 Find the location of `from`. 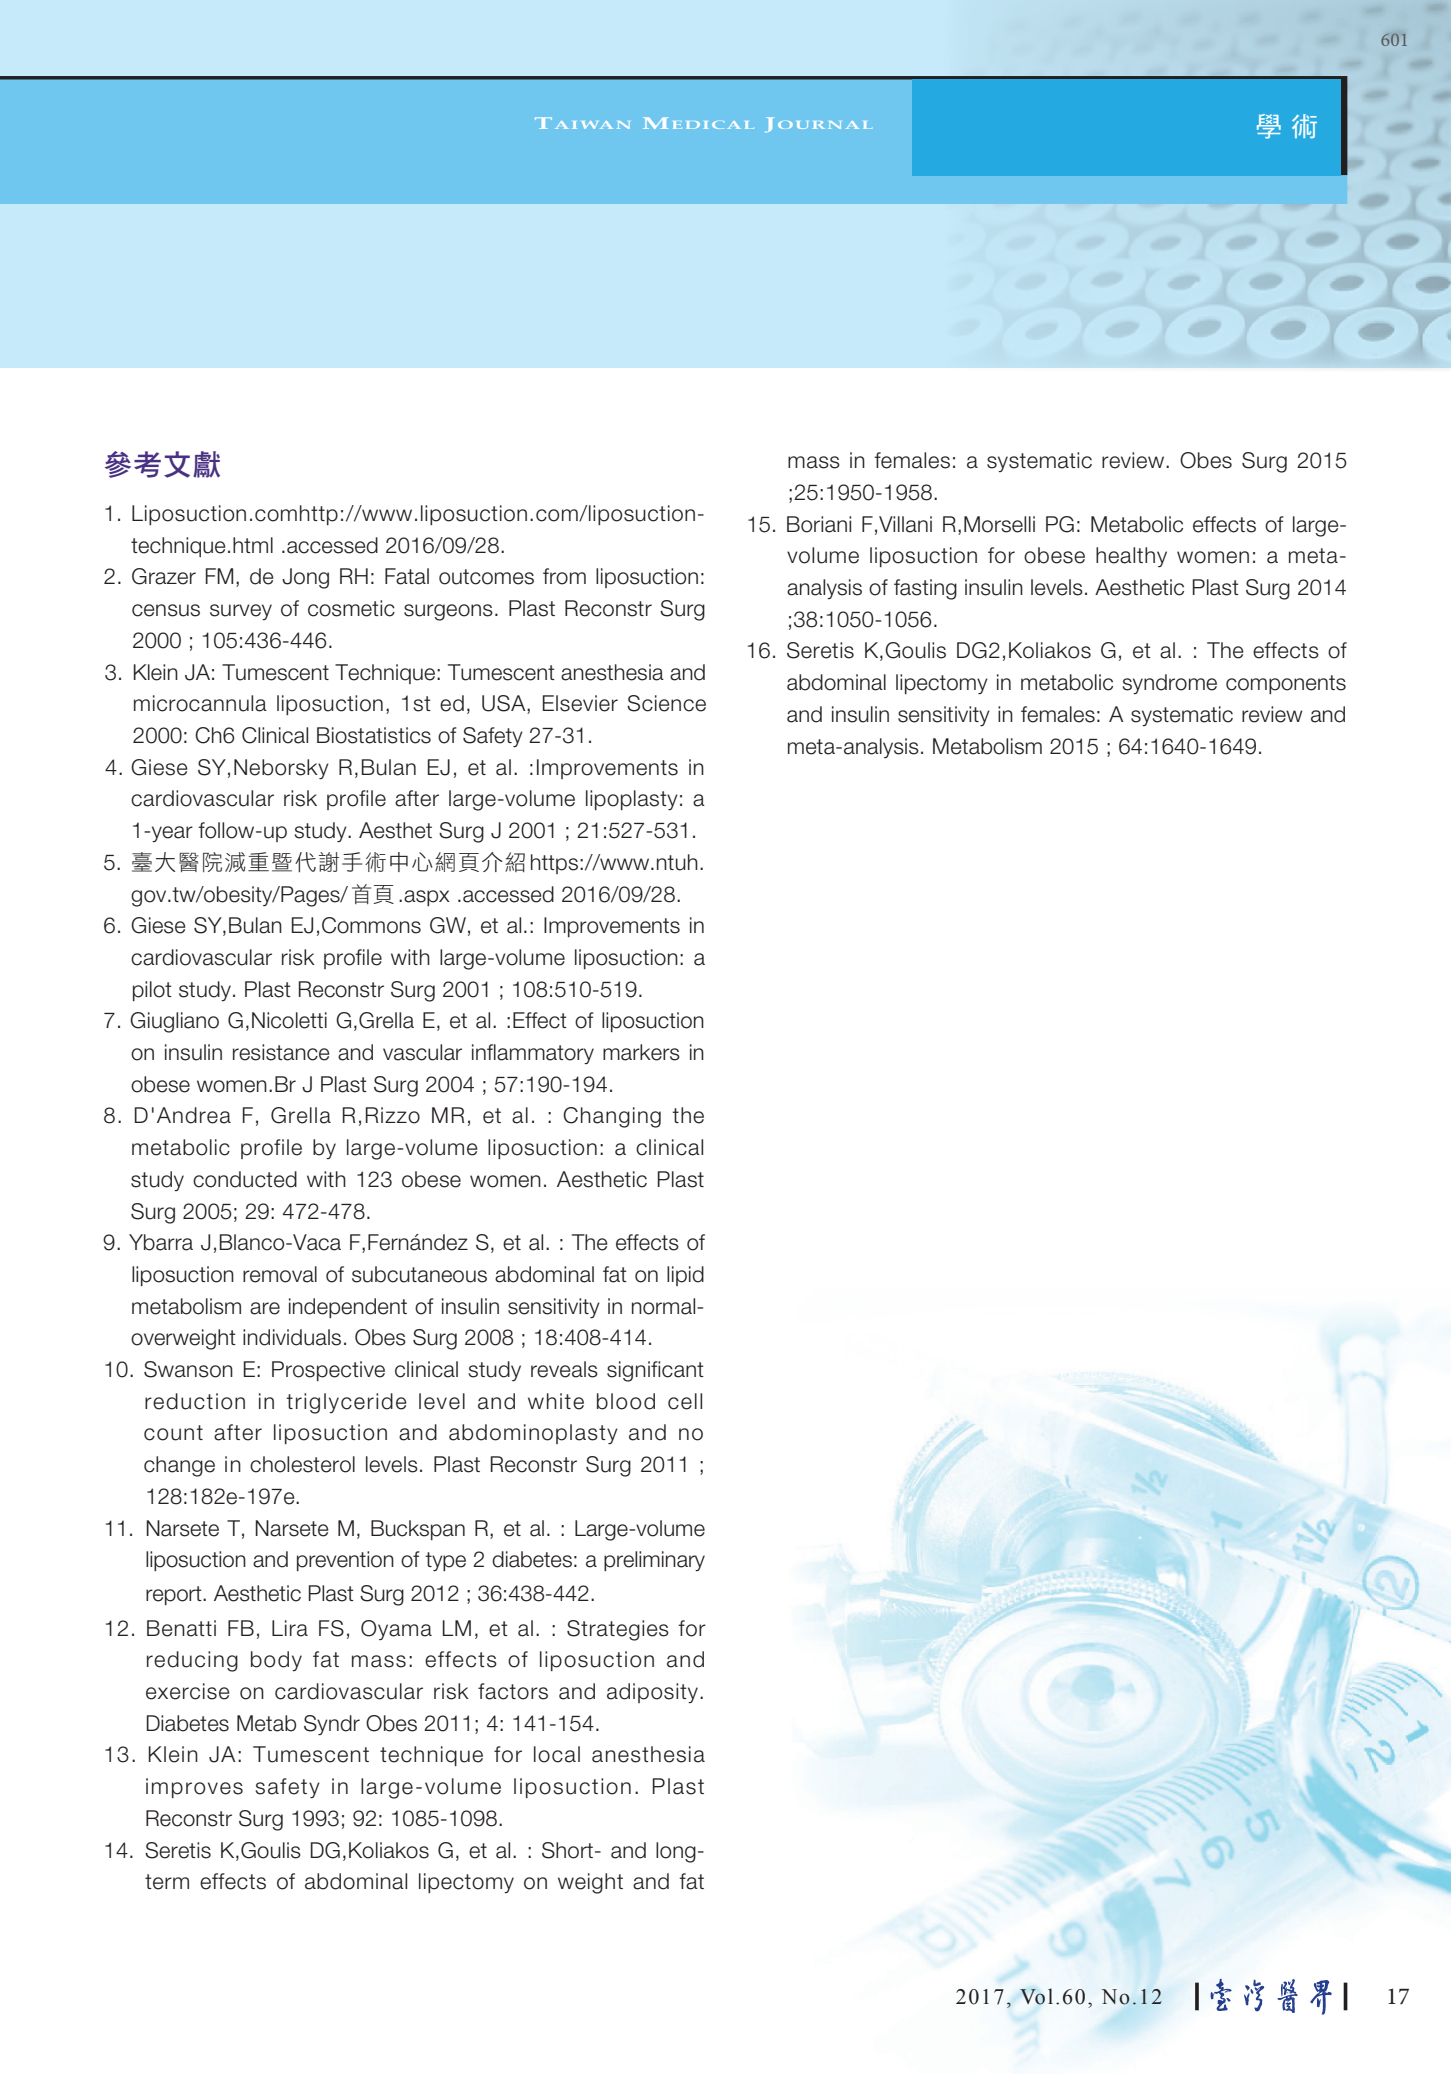

from is located at coordinates (564, 576).
